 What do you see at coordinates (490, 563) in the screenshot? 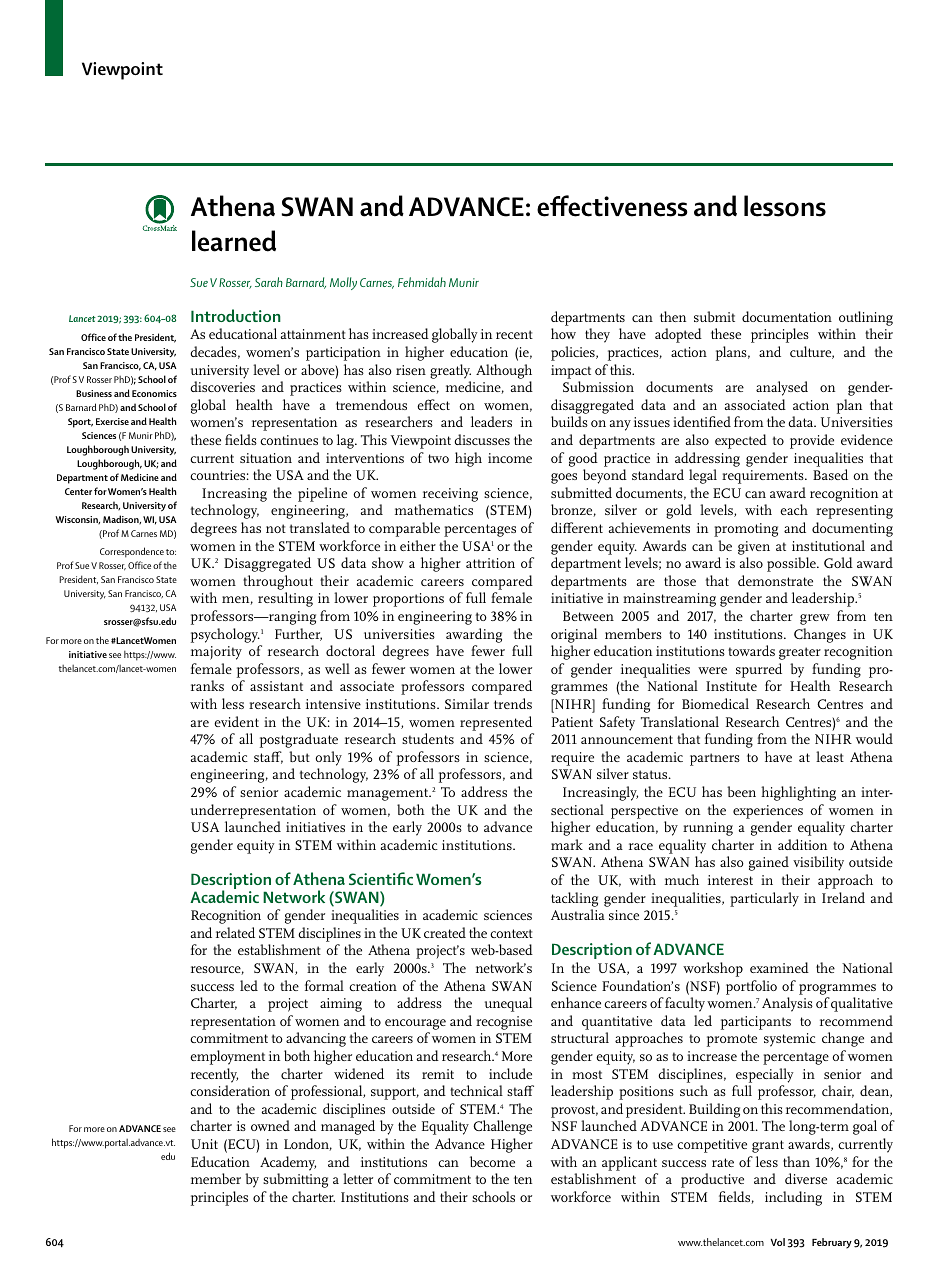
I see `attrition` at bounding box center [490, 563].
